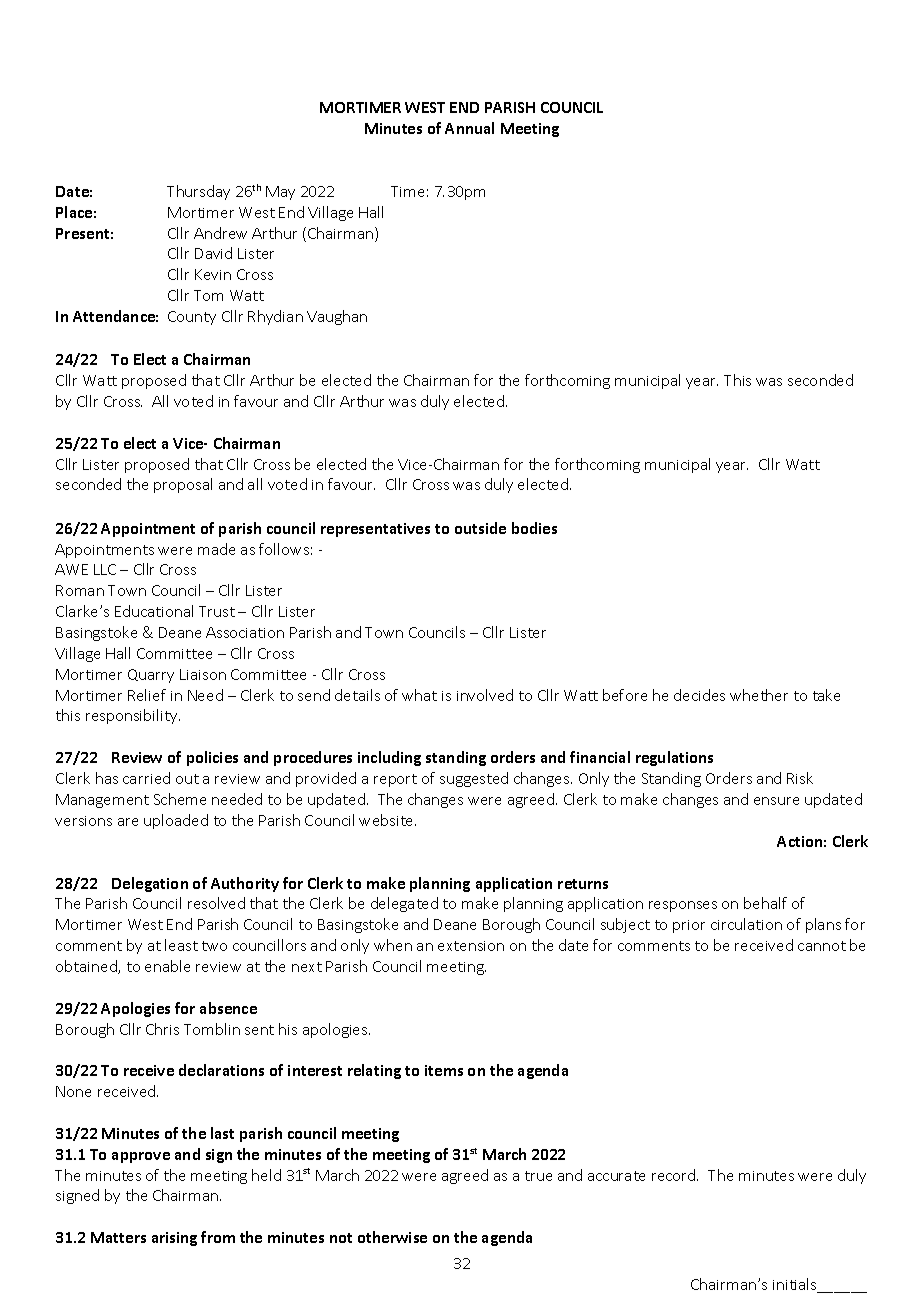  I want to click on arising, so click(174, 1239).
